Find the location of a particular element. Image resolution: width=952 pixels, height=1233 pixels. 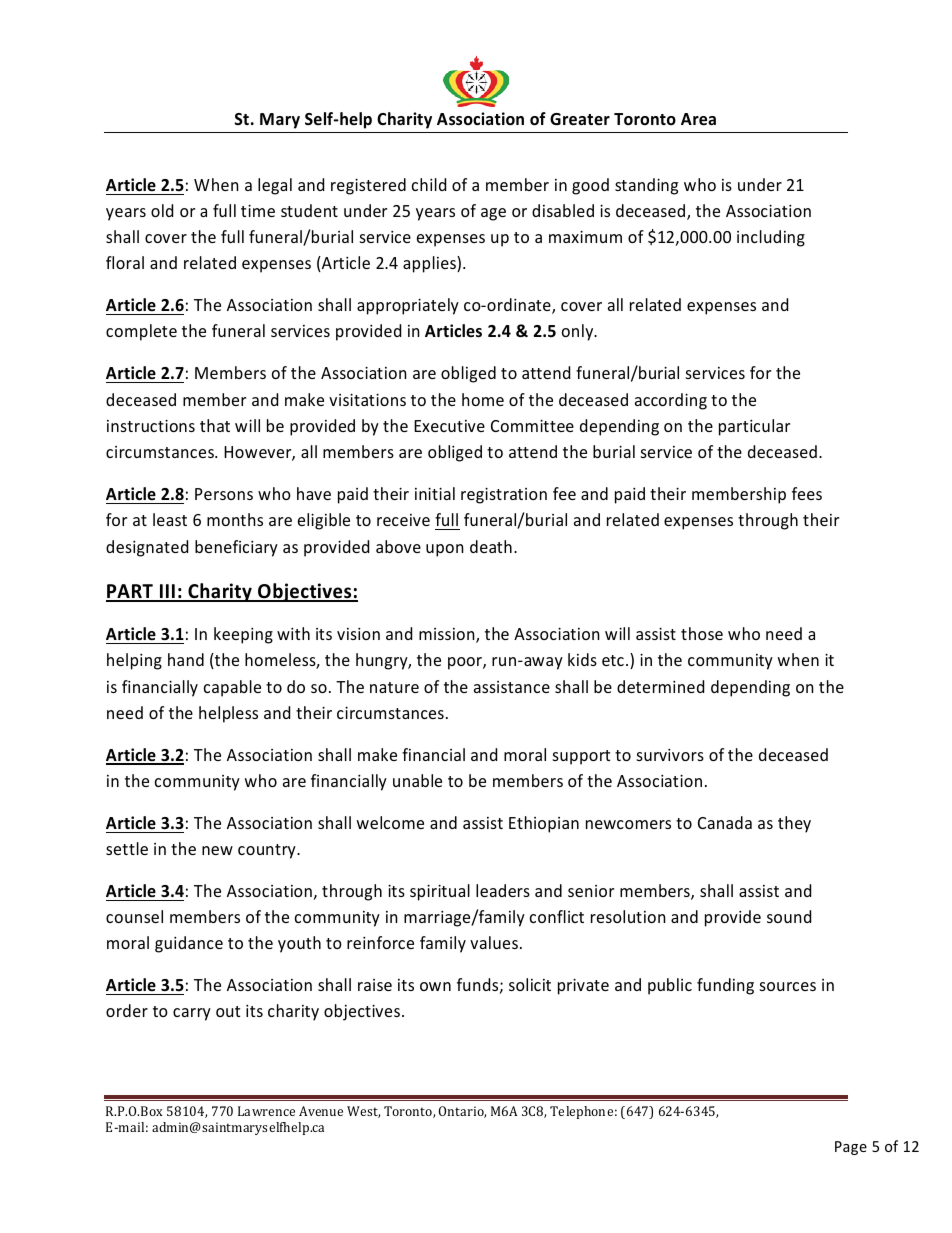

keeping is located at coordinates (243, 635).
